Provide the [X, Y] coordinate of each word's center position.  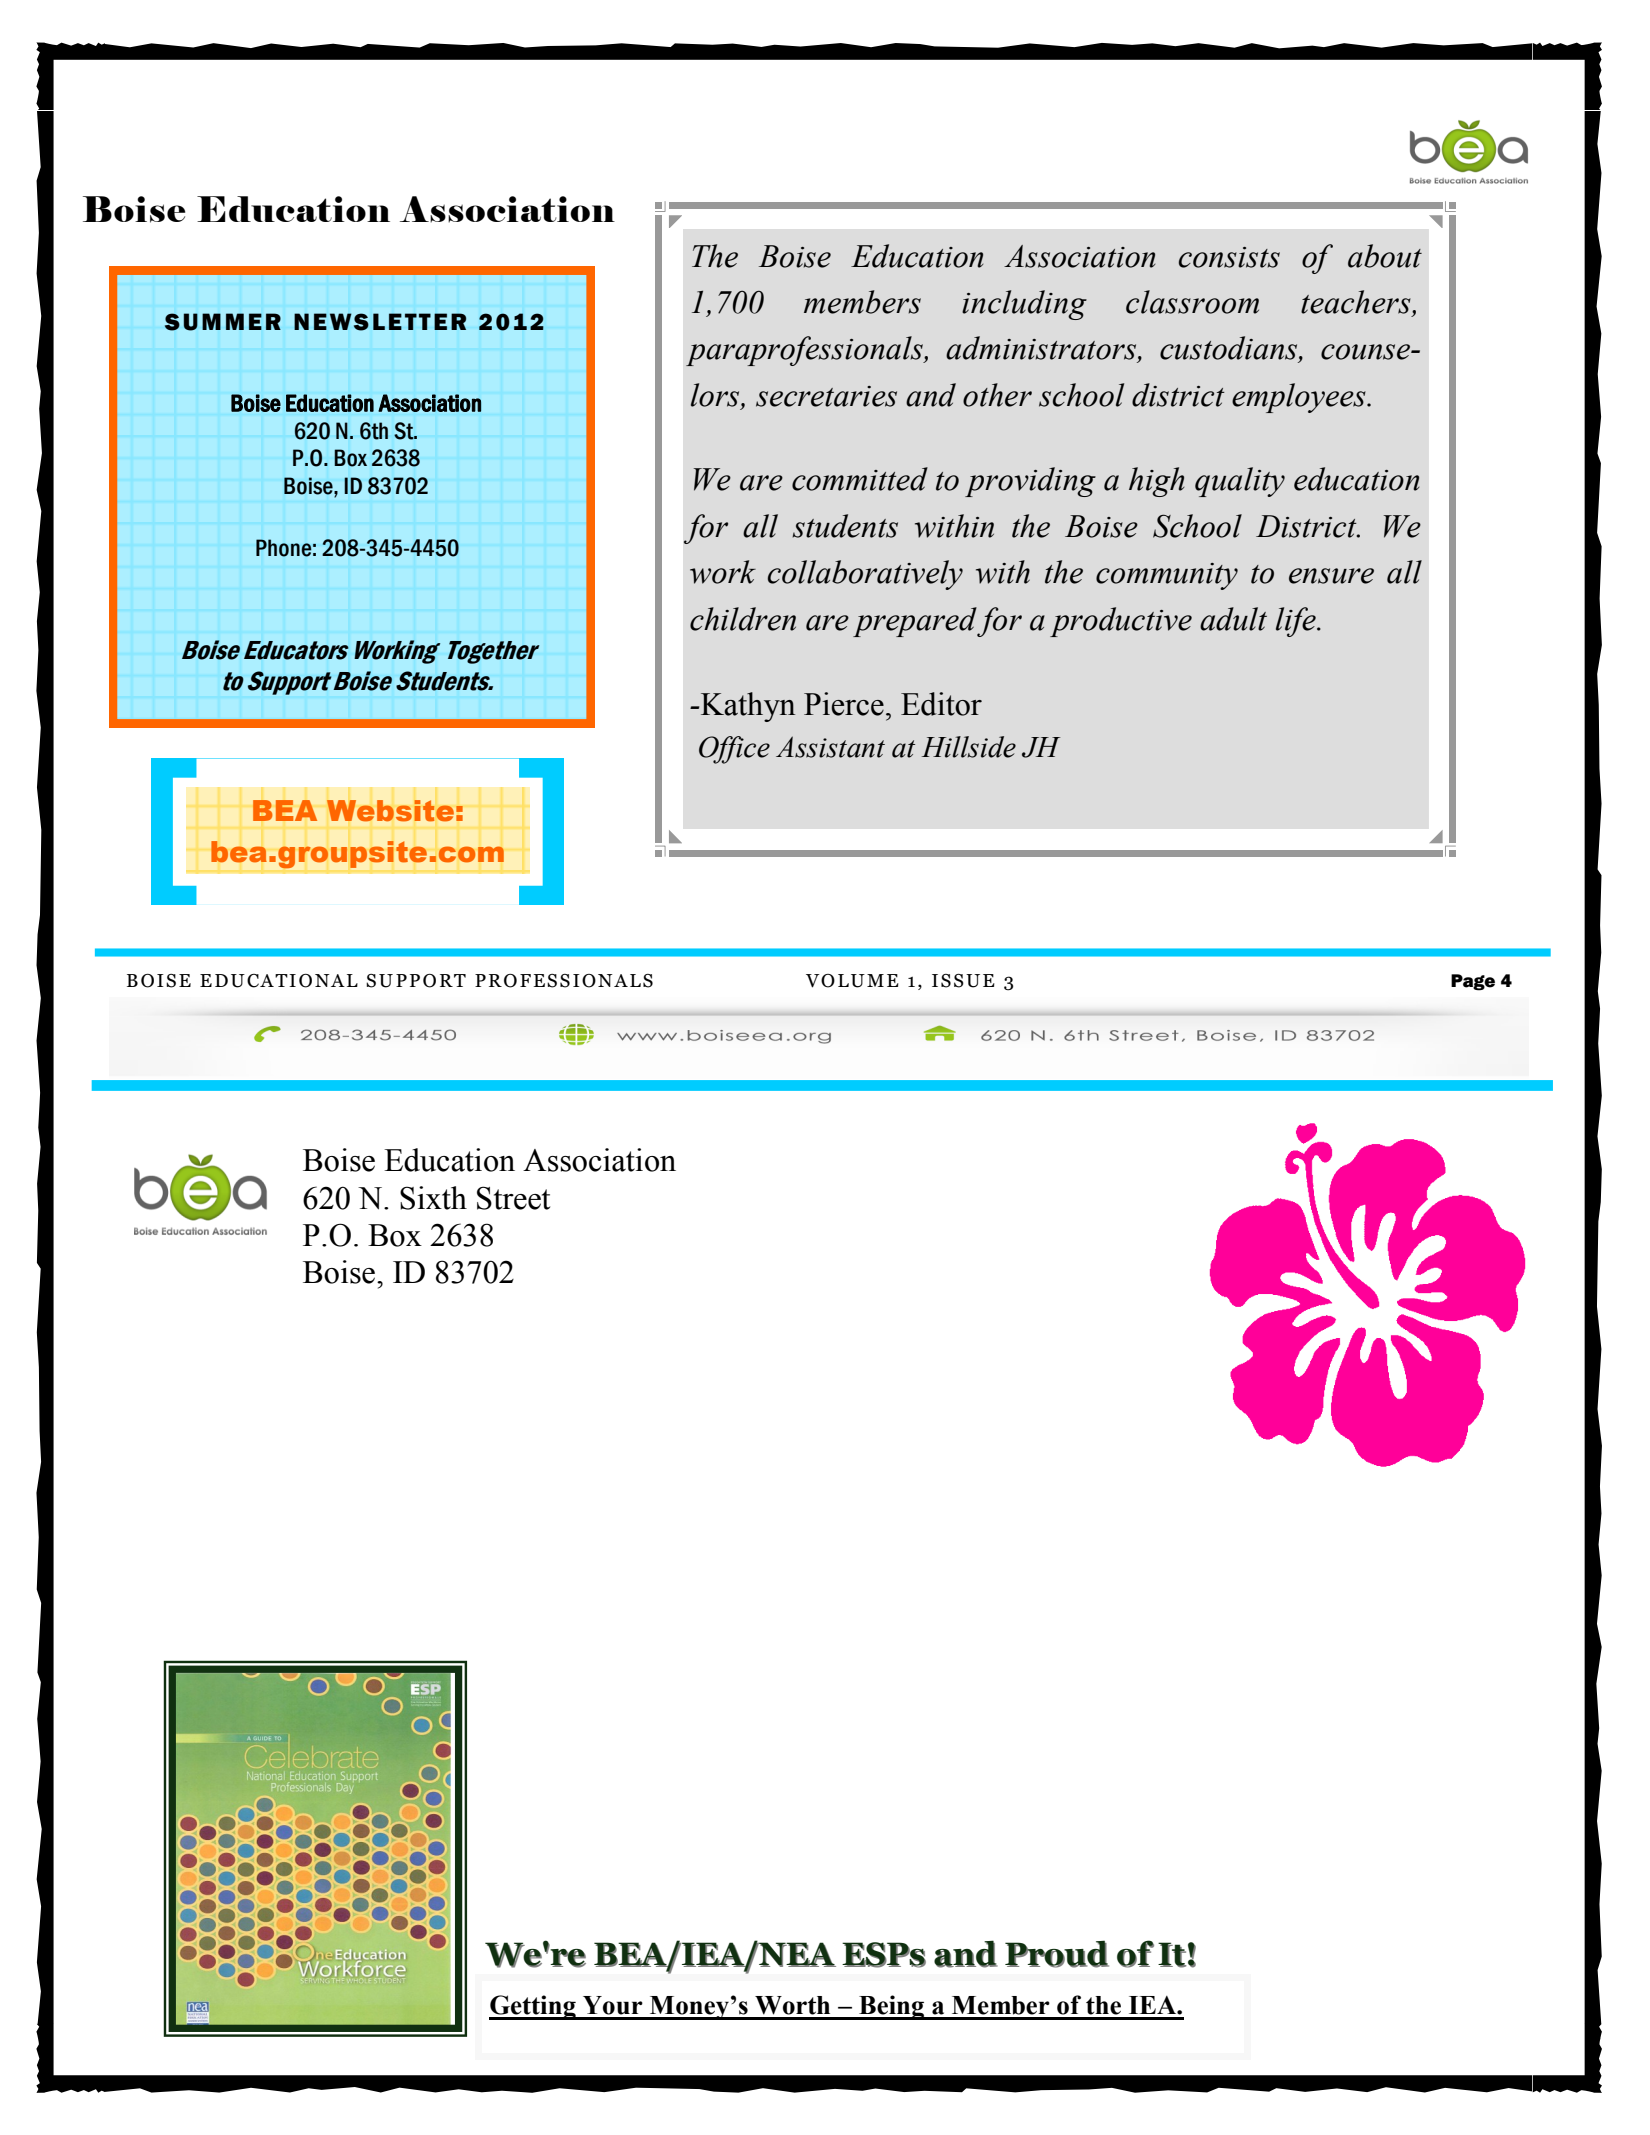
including [1024, 305]
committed [860, 479]
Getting [533, 2007]
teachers [1357, 303]
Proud [1057, 1954]
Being [892, 2007]
